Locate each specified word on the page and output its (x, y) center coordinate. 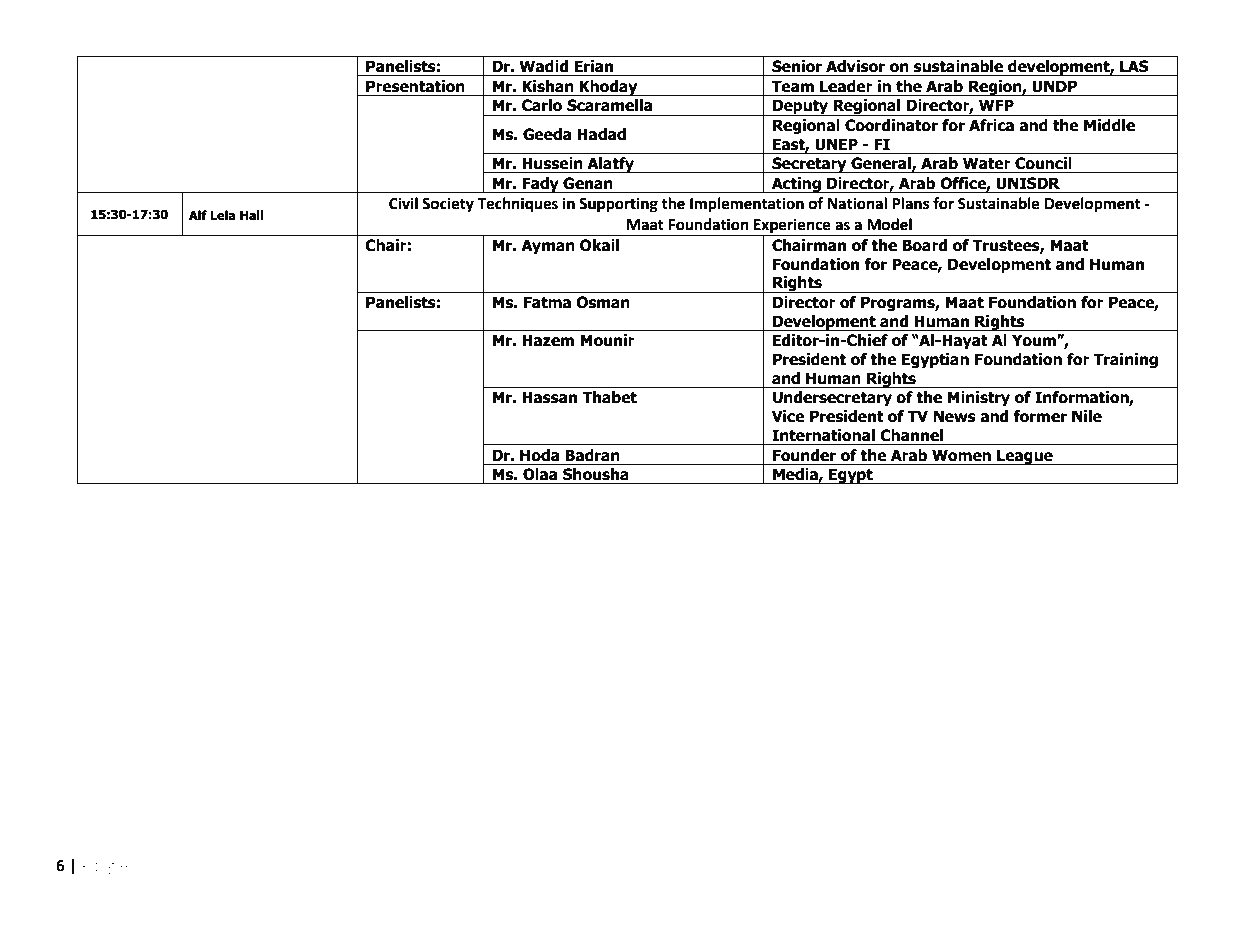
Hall (251, 215)
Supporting (618, 205)
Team (793, 86)
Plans (910, 203)
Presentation (415, 86)
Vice (788, 416)
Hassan (549, 397)
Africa (991, 125)
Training (1126, 360)
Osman (603, 302)
